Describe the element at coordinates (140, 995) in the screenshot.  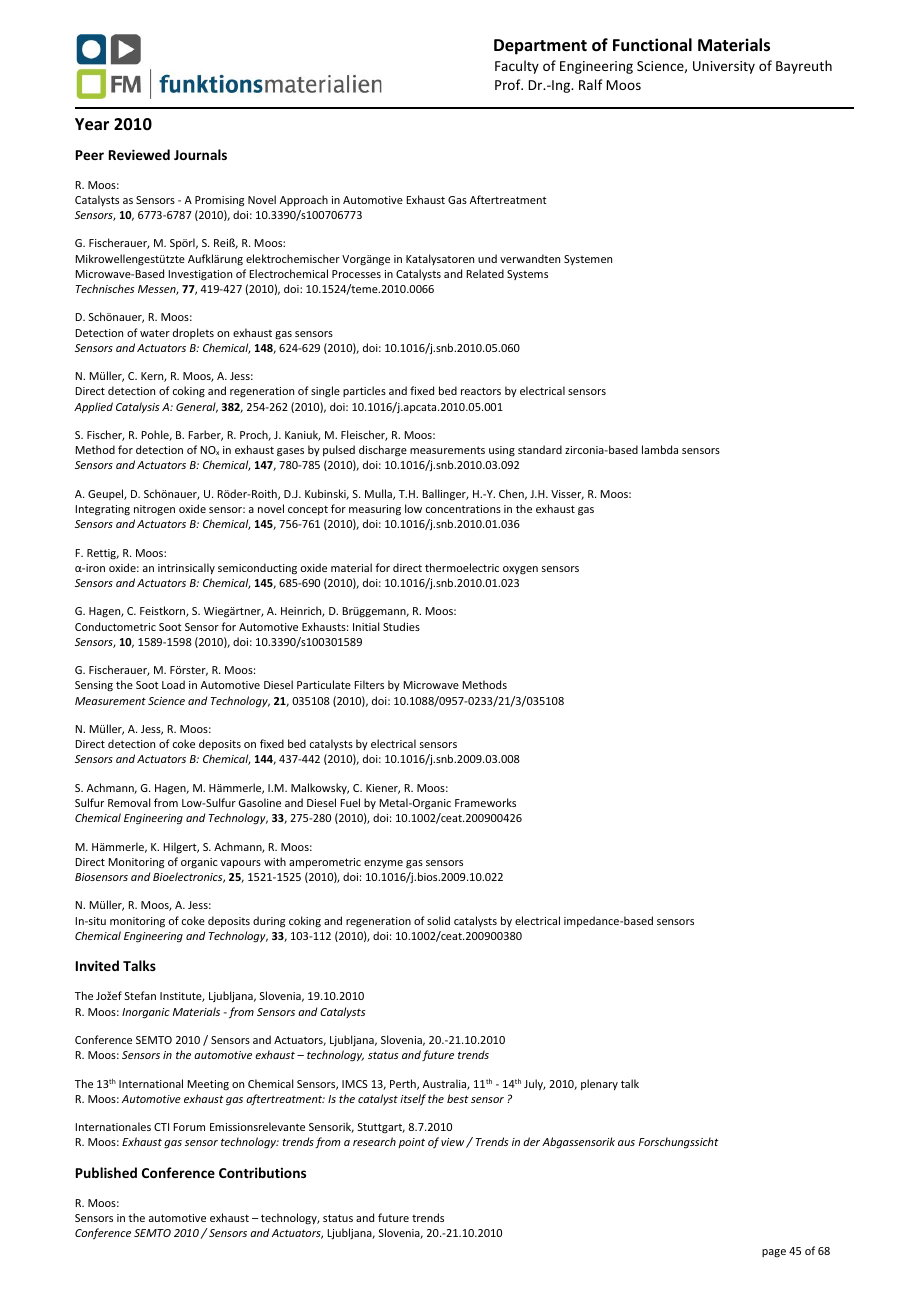
I see `Stefan` at that location.
